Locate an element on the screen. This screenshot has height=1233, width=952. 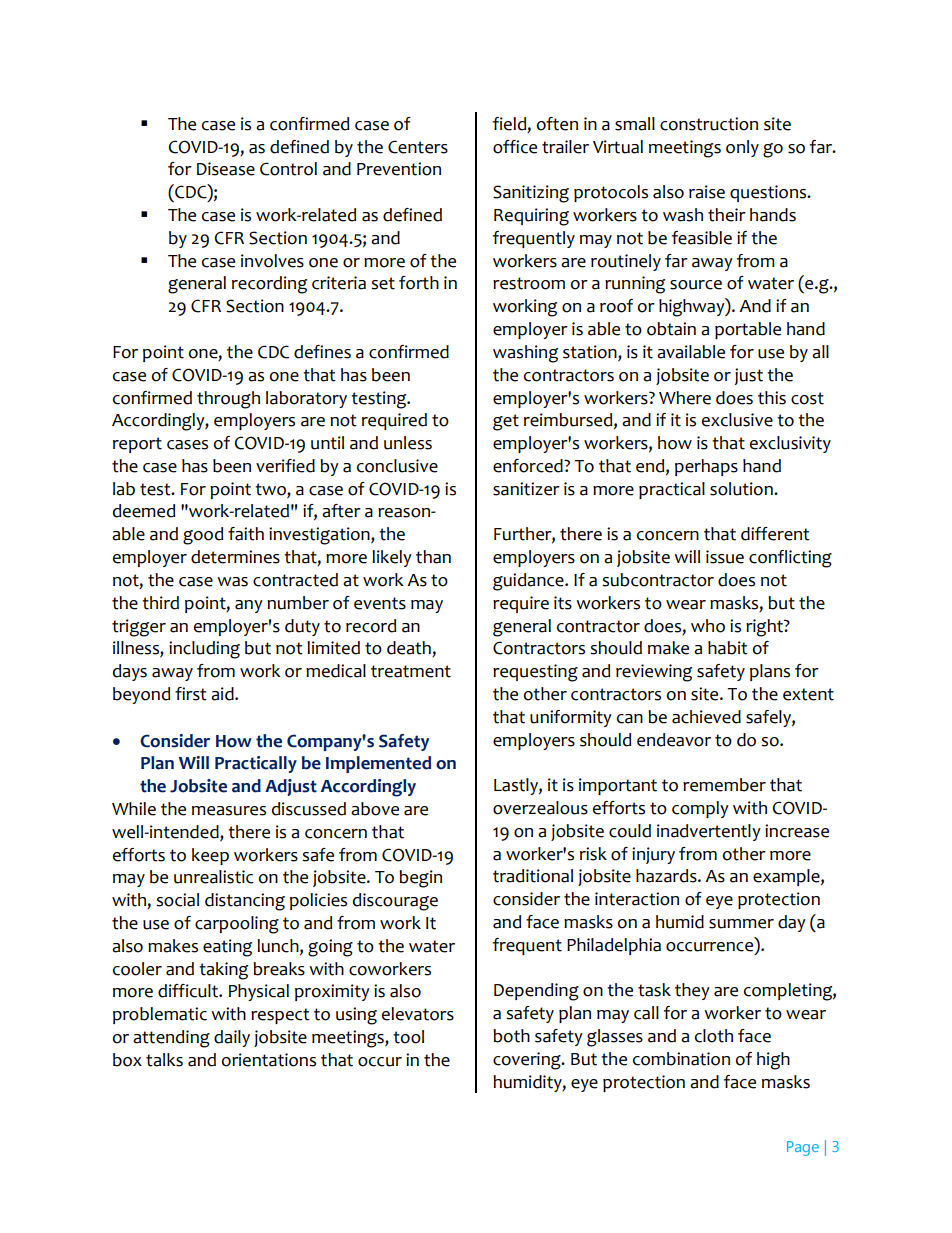
inadvertently is located at coordinates (709, 832).
